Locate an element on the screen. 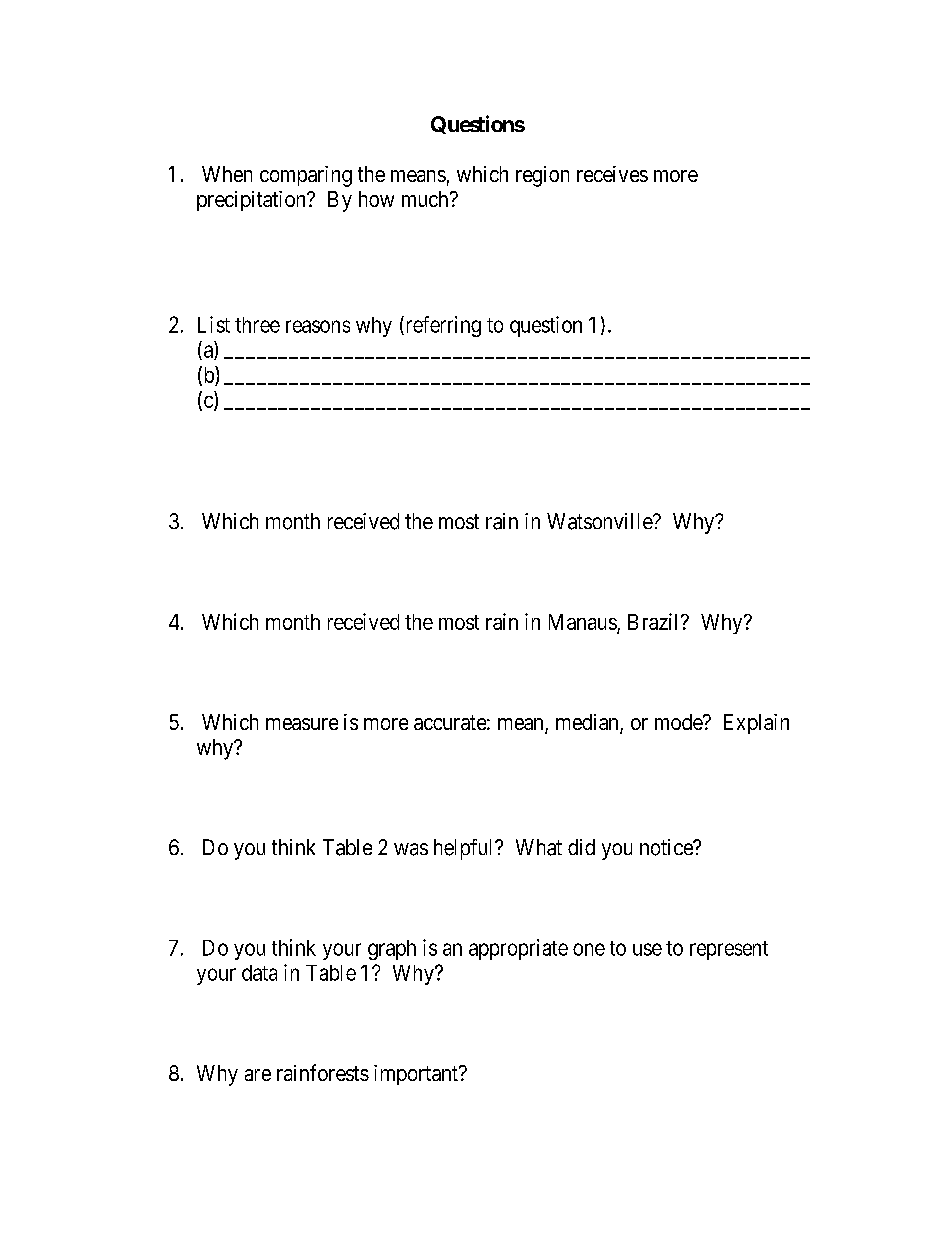  three is located at coordinates (257, 325).
